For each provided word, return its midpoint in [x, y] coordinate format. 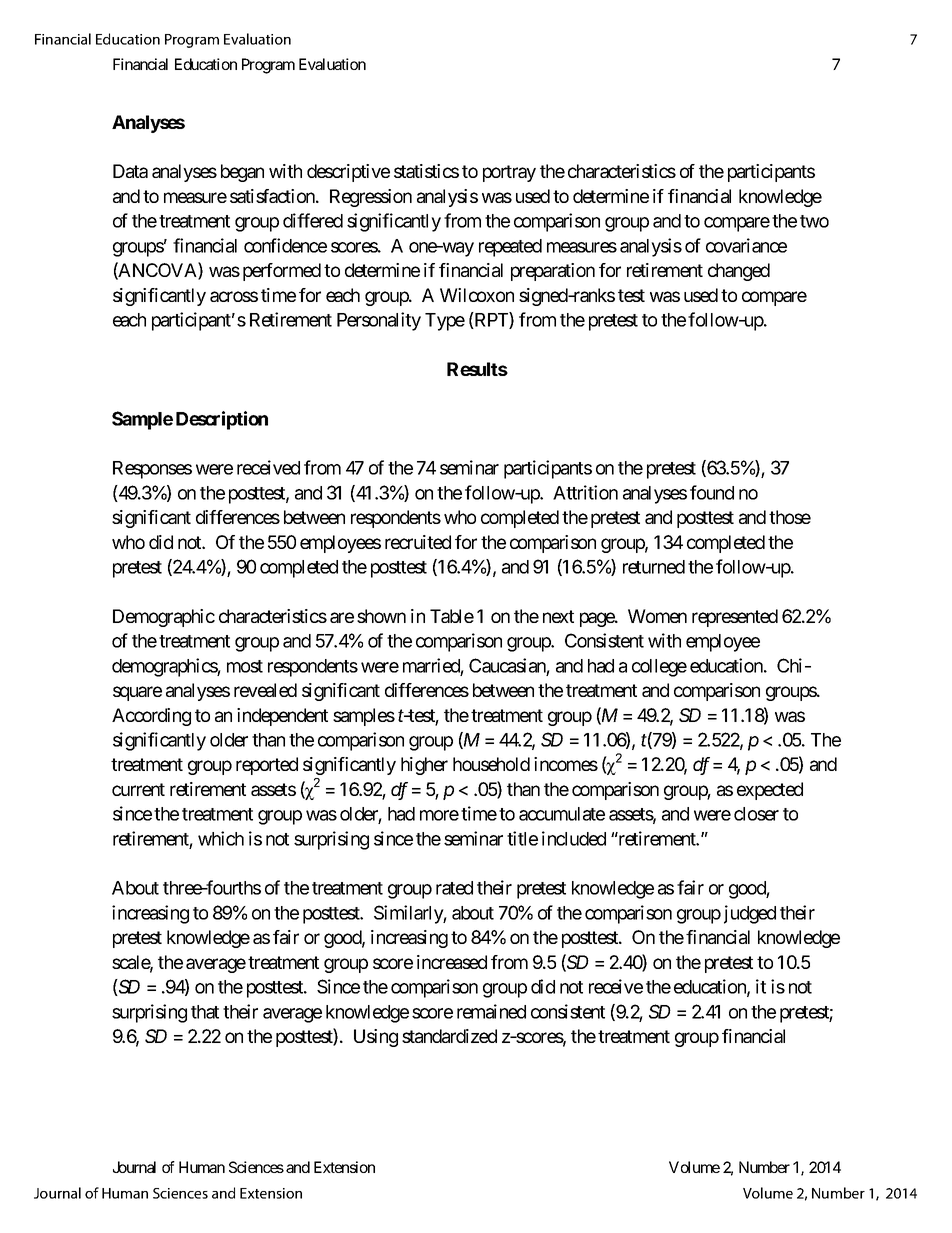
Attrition [585, 492]
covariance [746, 245]
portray [509, 173]
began [242, 173]
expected [770, 791]
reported [267, 766]
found [712, 492]
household [491, 764]
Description [222, 420]
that [205, 1012]
